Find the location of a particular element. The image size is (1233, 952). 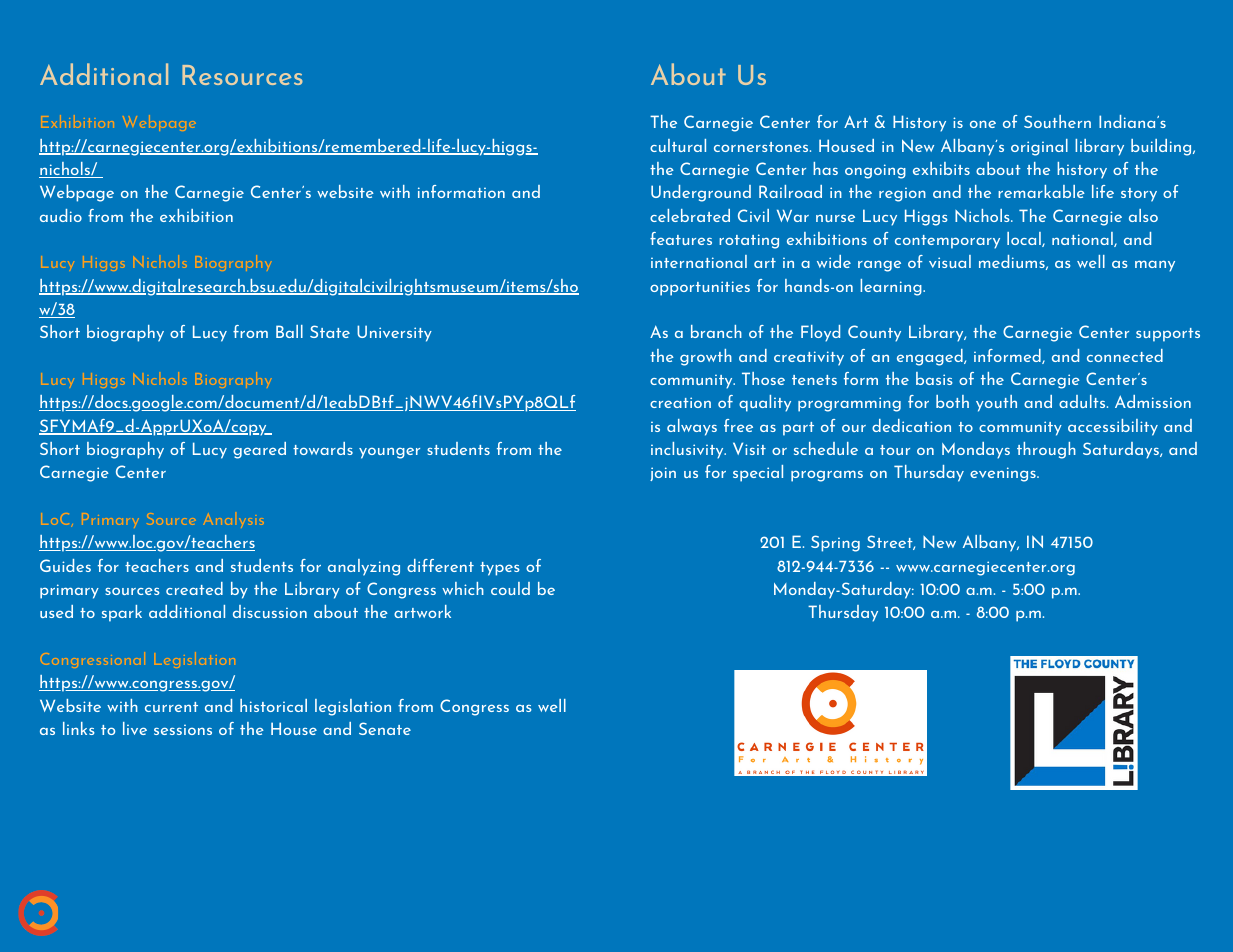

cultural is located at coordinates (678, 145).
